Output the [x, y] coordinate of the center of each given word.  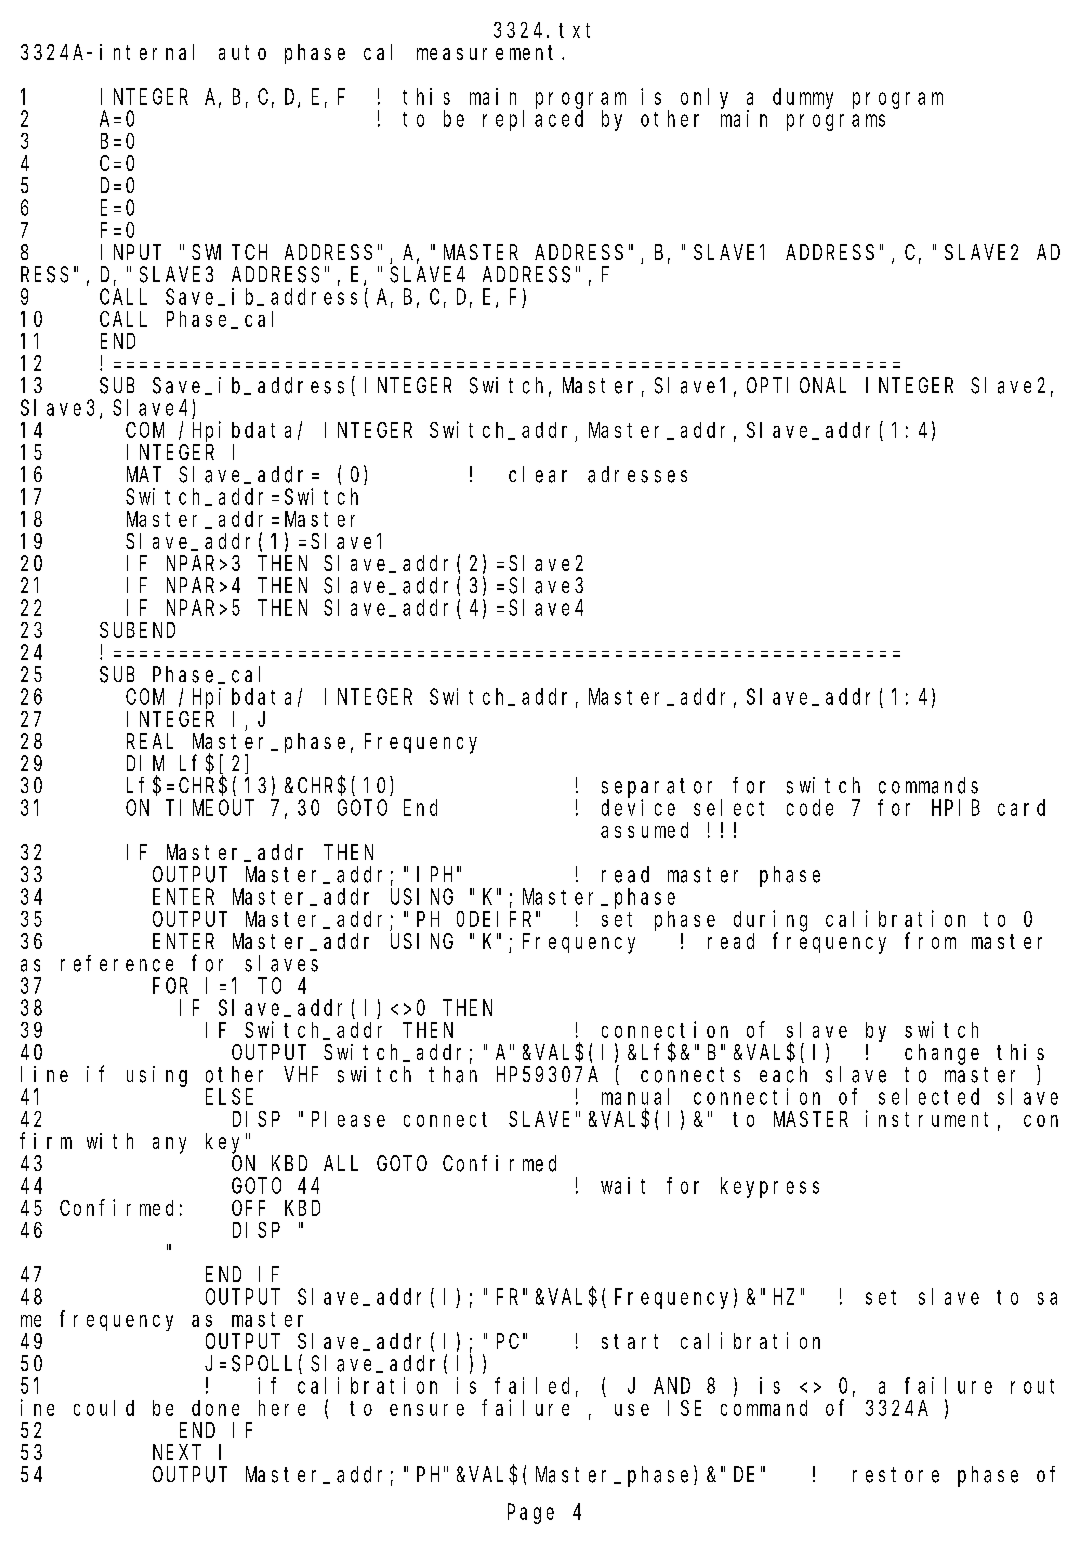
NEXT [177, 1452]
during [770, 921]
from [930, 941]
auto [242, 52]
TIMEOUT [210, 808]
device [638, 807]
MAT [144, 474]
